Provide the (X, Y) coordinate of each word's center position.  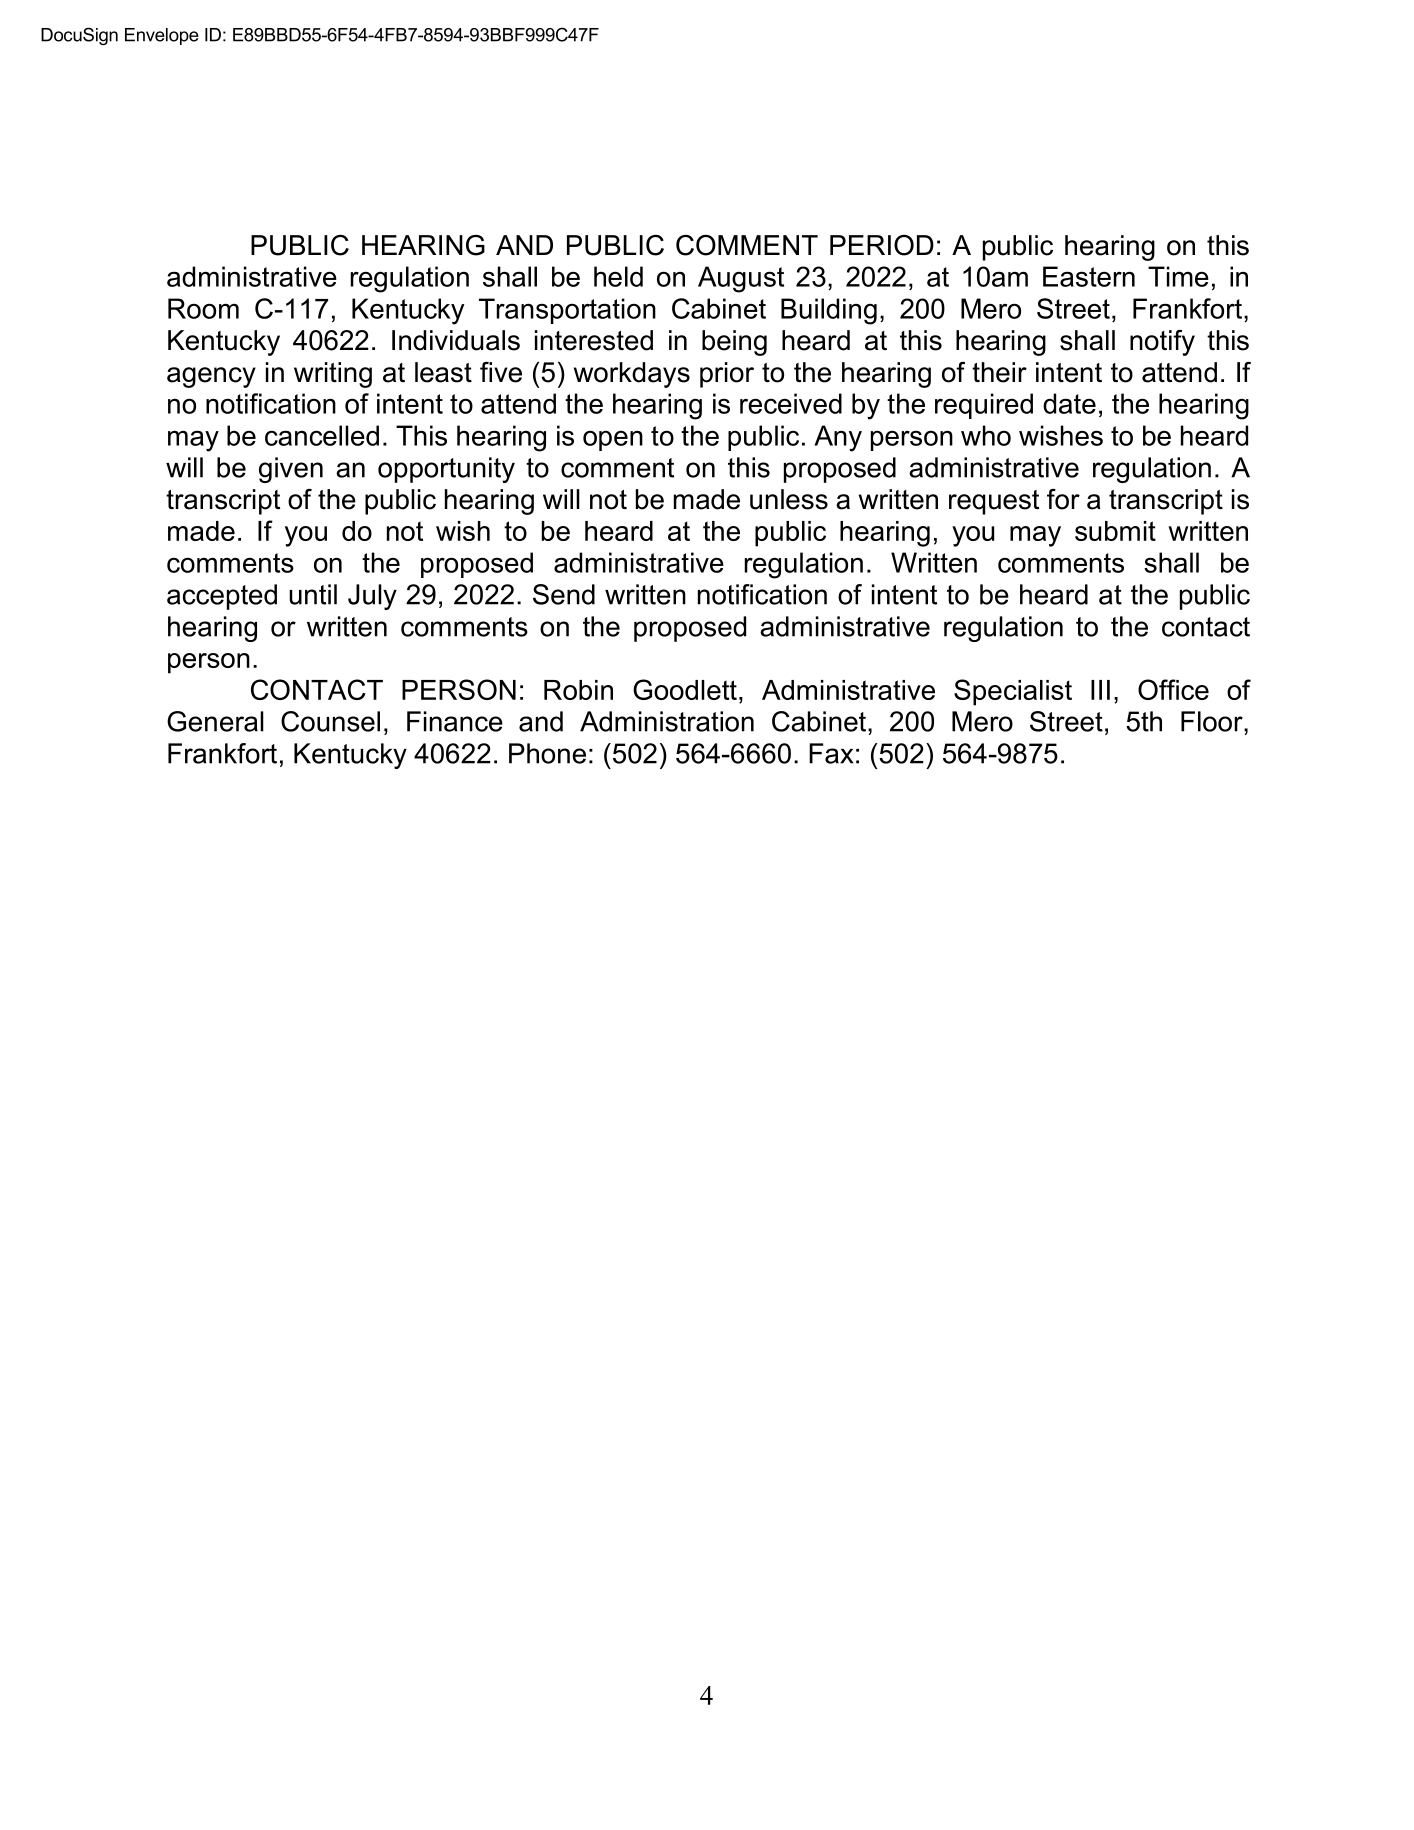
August (741, 279)
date (1069, 403)
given (291, 470)
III (1100, 690)
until (313, 594)
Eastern (1089, 276)
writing (333, 375)
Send (564, 594)
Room (203, 308)
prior (727, 375)
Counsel (330, 721)
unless (789, 499)
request (994, 502)
